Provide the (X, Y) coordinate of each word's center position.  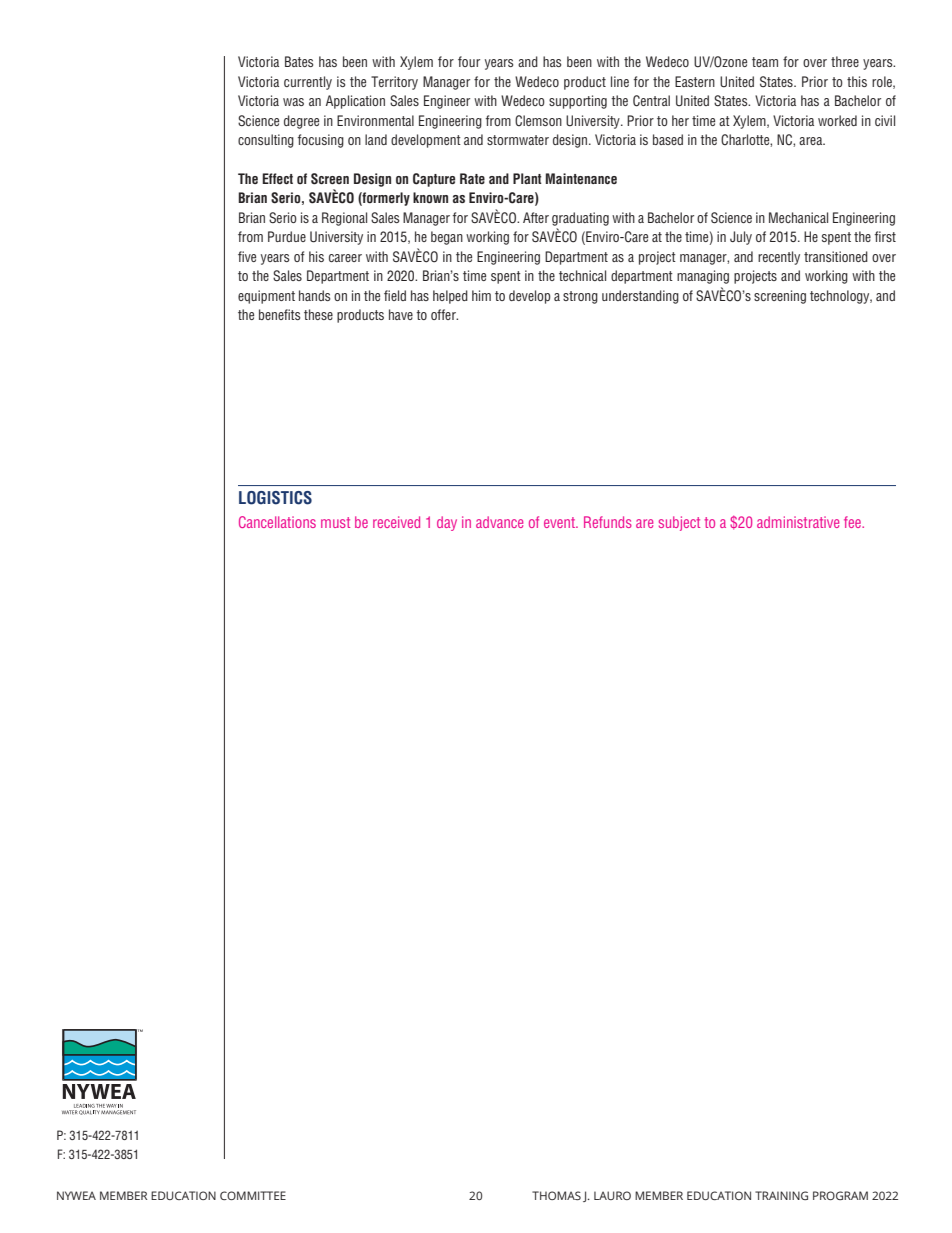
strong (580, 297)
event (561, 522)
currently (308, 83)
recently (779, 258)
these (318, 314)
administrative (798, 522)
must (335, 522)
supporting (578, 102)
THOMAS (556, 1195)
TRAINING (781, 1195)
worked (837, 120)
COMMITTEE (253, 1195)
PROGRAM (840, 1195)
